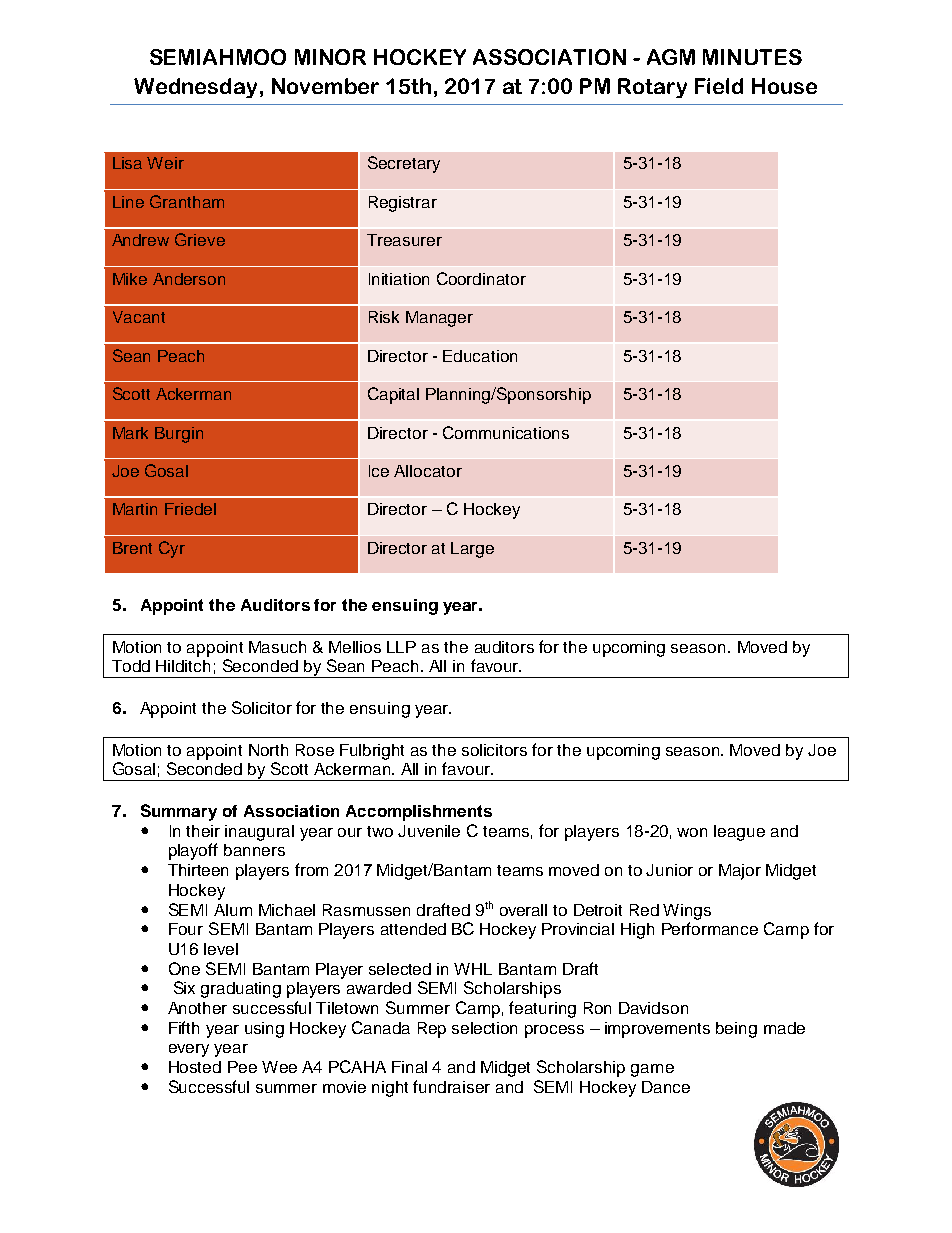 This image has height=1233, width=952. Describe the element at coordinates (195, 1067) in the image. I see `Hosted` at that location.
